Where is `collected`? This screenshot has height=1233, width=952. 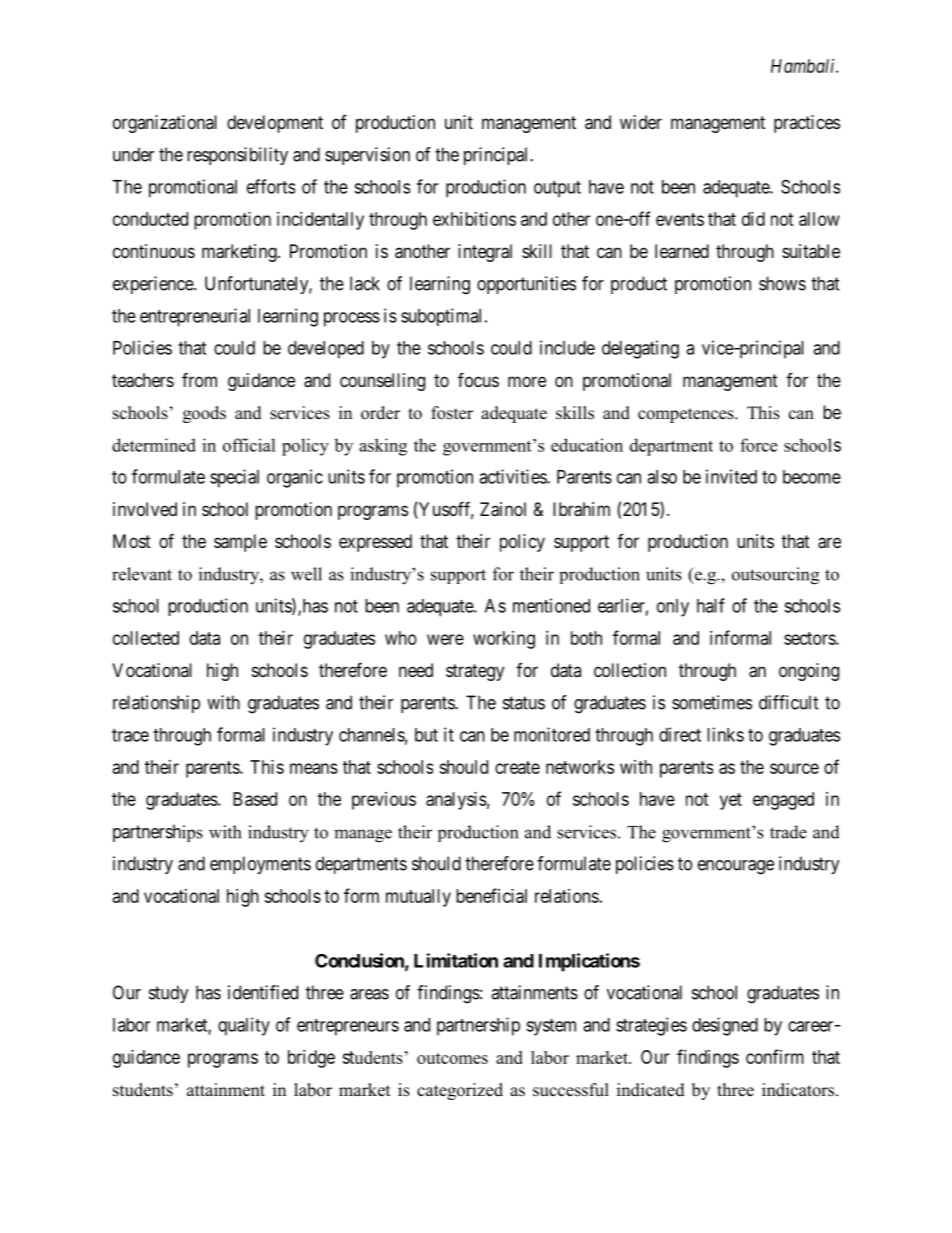 collected is located at coordinates (146, 638).
